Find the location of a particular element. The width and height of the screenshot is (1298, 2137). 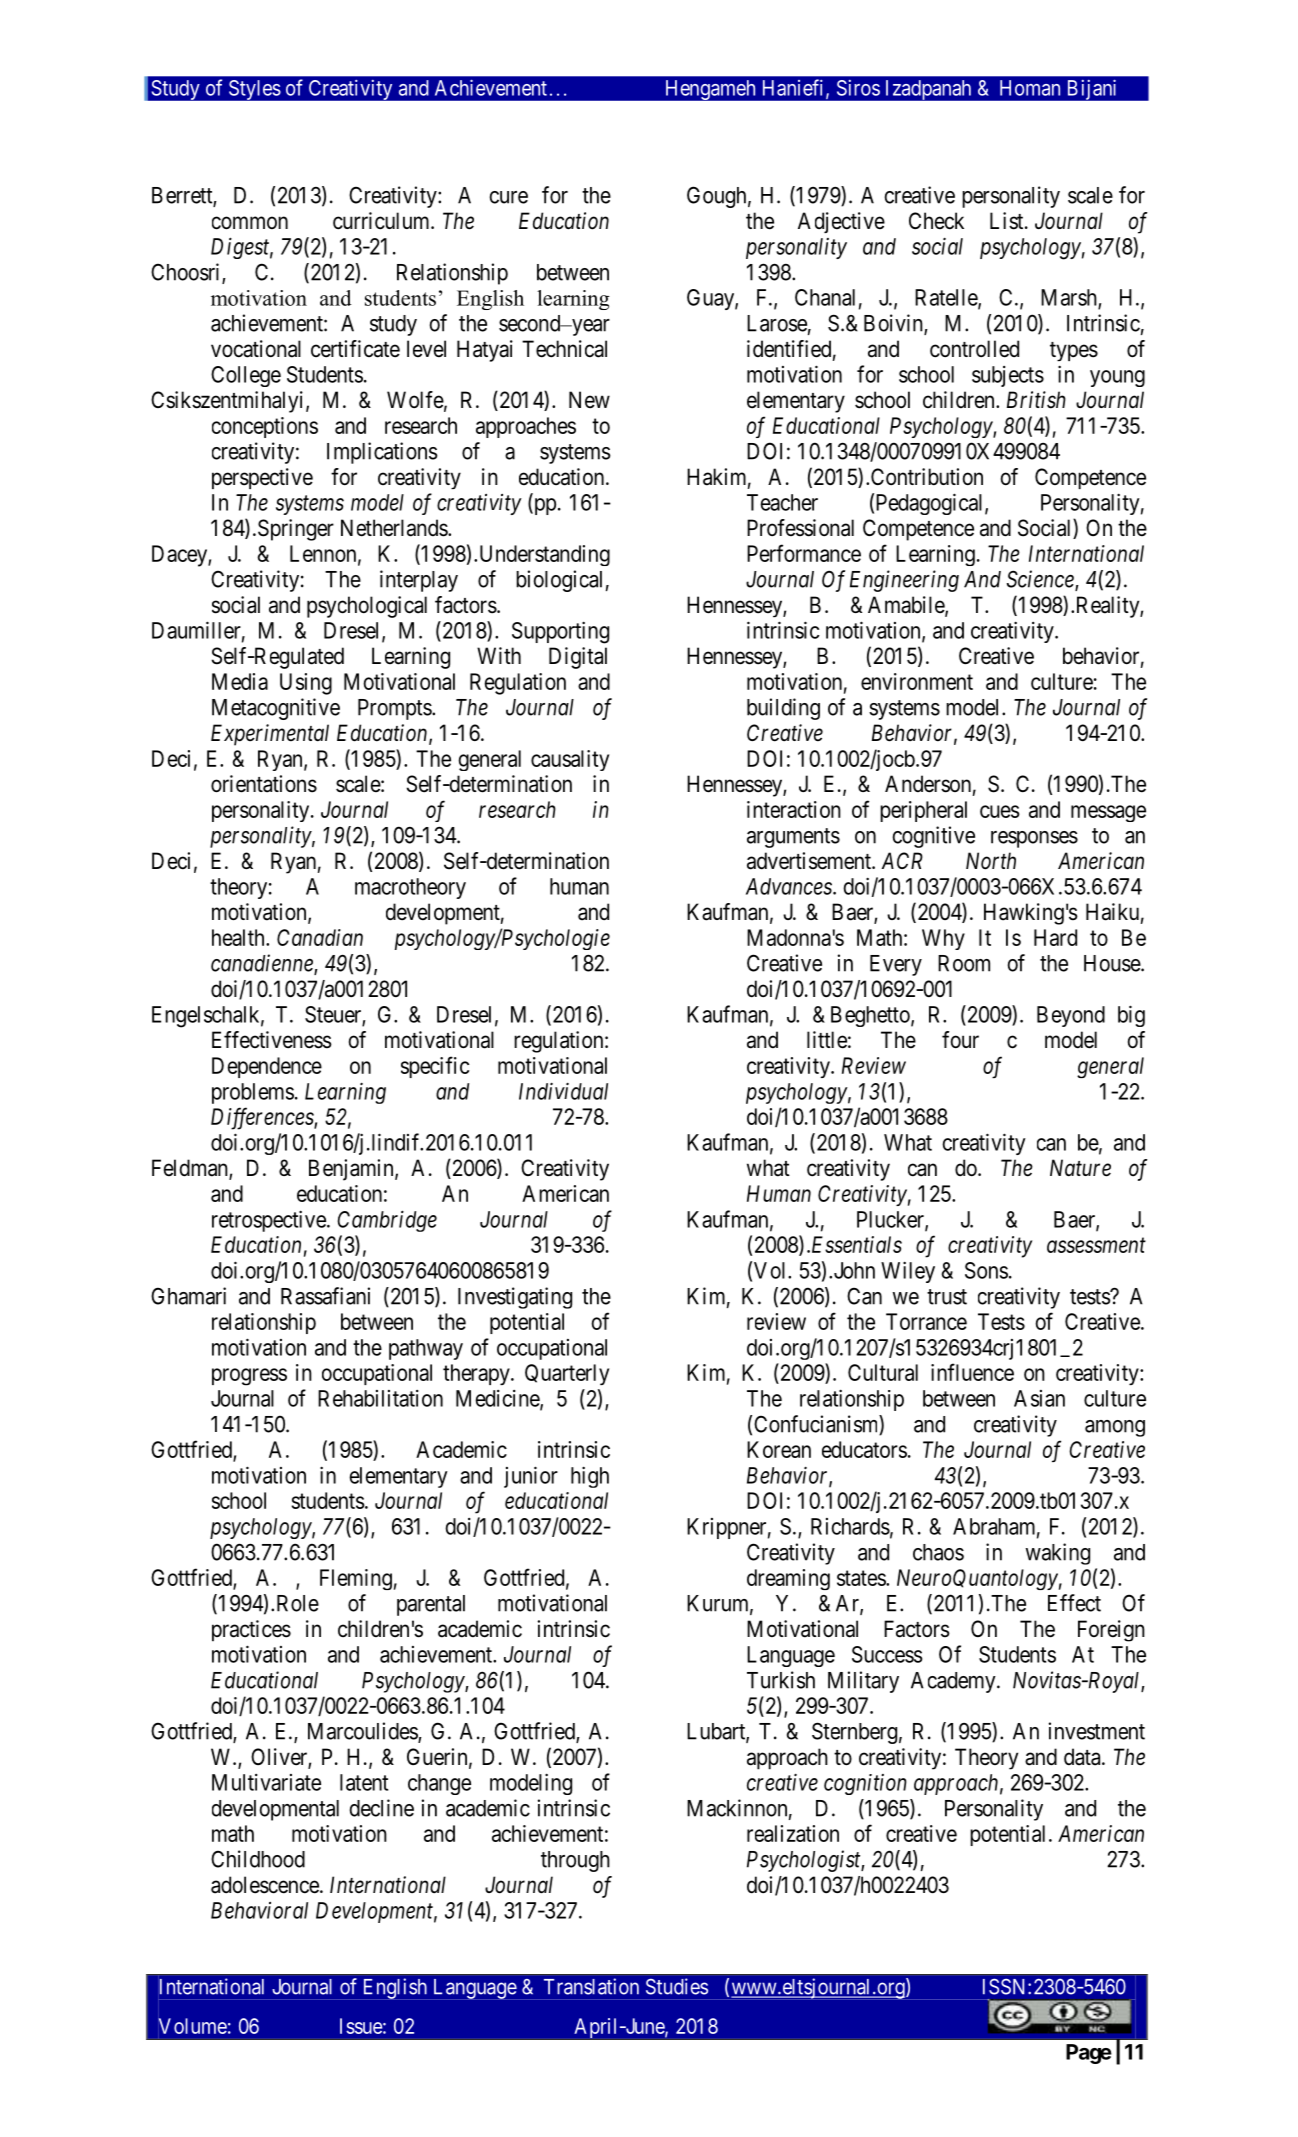

Studies is located at coordinates (677, 1986).
